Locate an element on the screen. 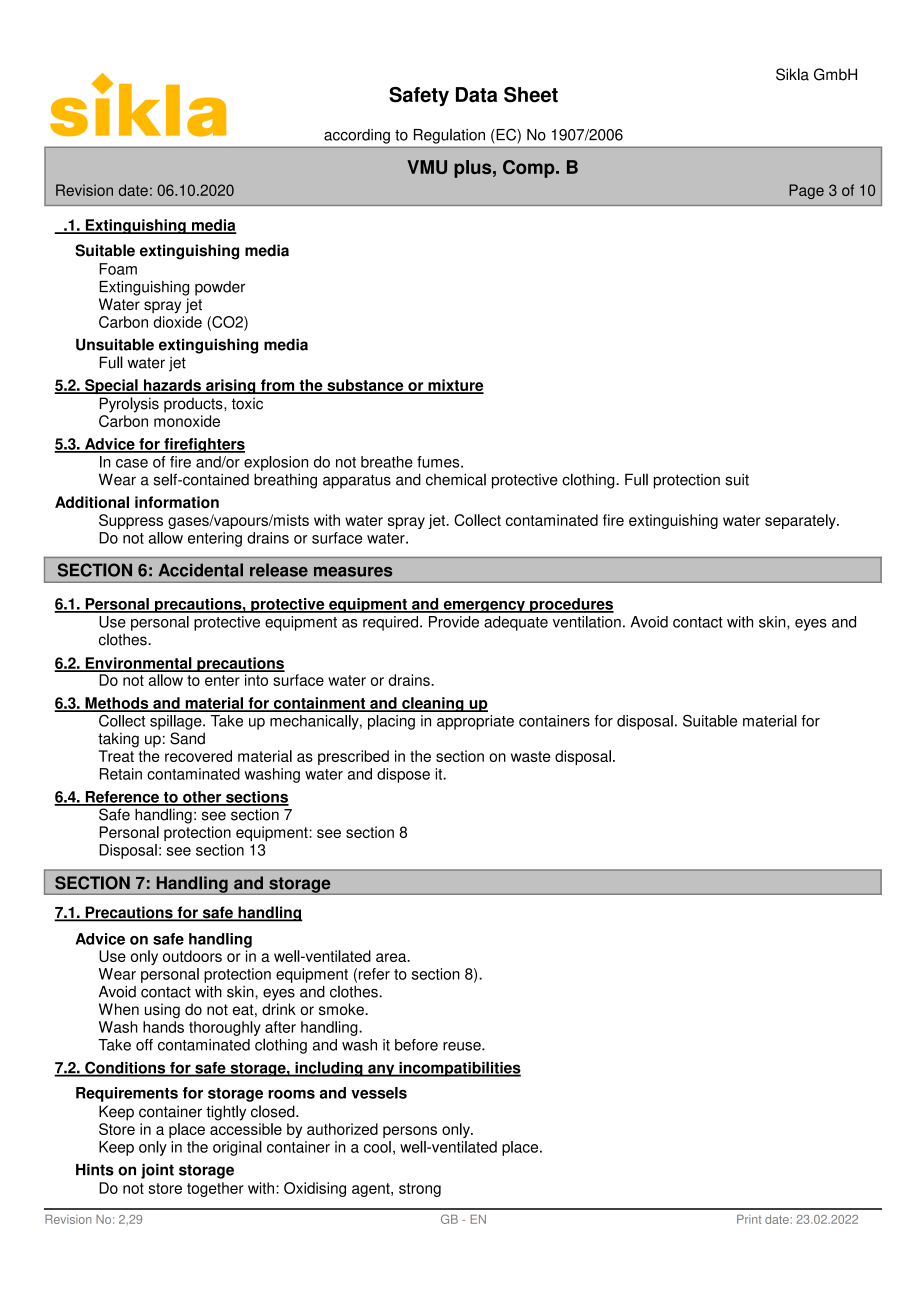 The height and width of the screenshot is (1308, 924). chemical is located at coordinates (456, 479).
